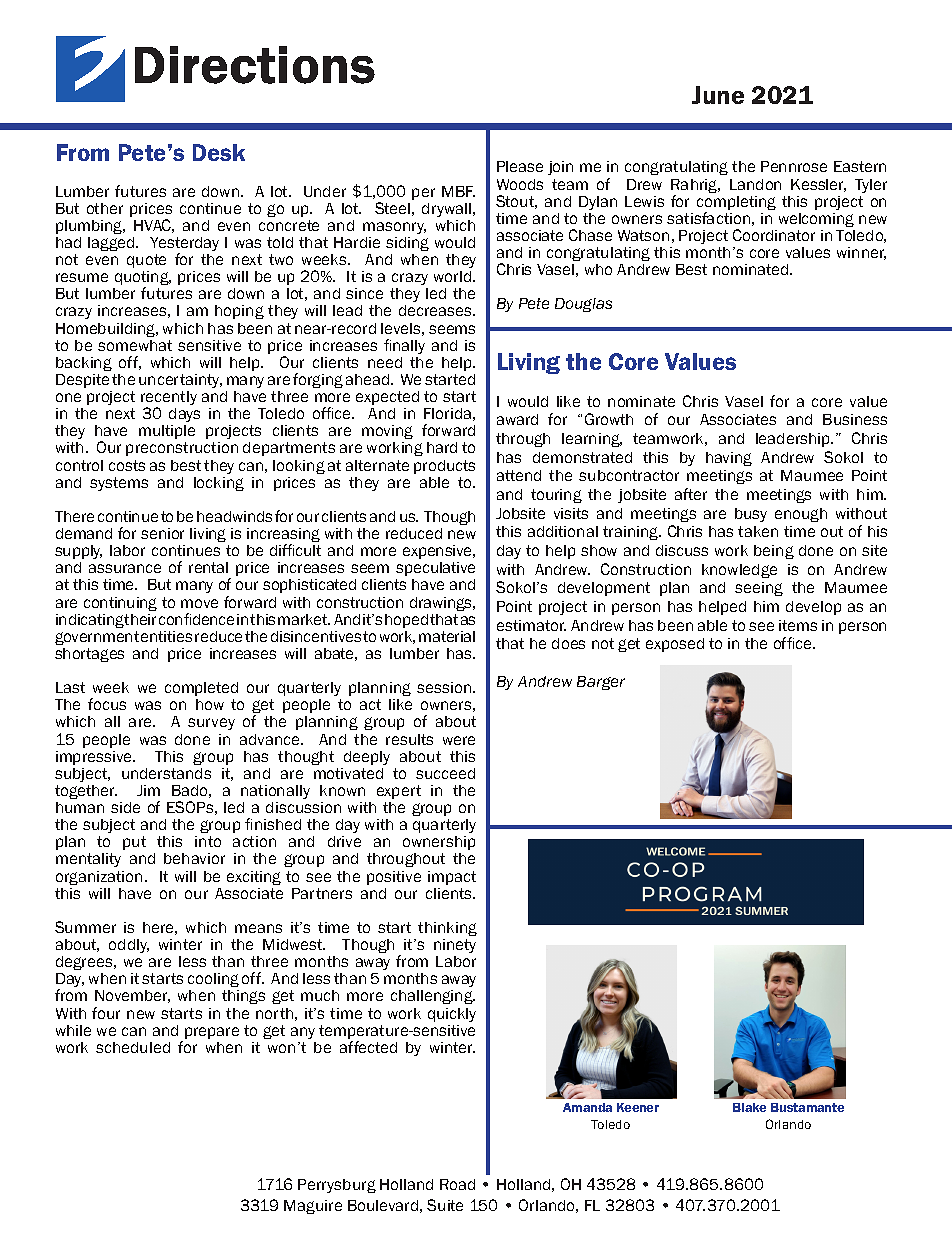 This document has width=952, height=1233. What do you see at coordinates (675, 645) in the document?
I see `exposed` at bounding box center [675, 645].
